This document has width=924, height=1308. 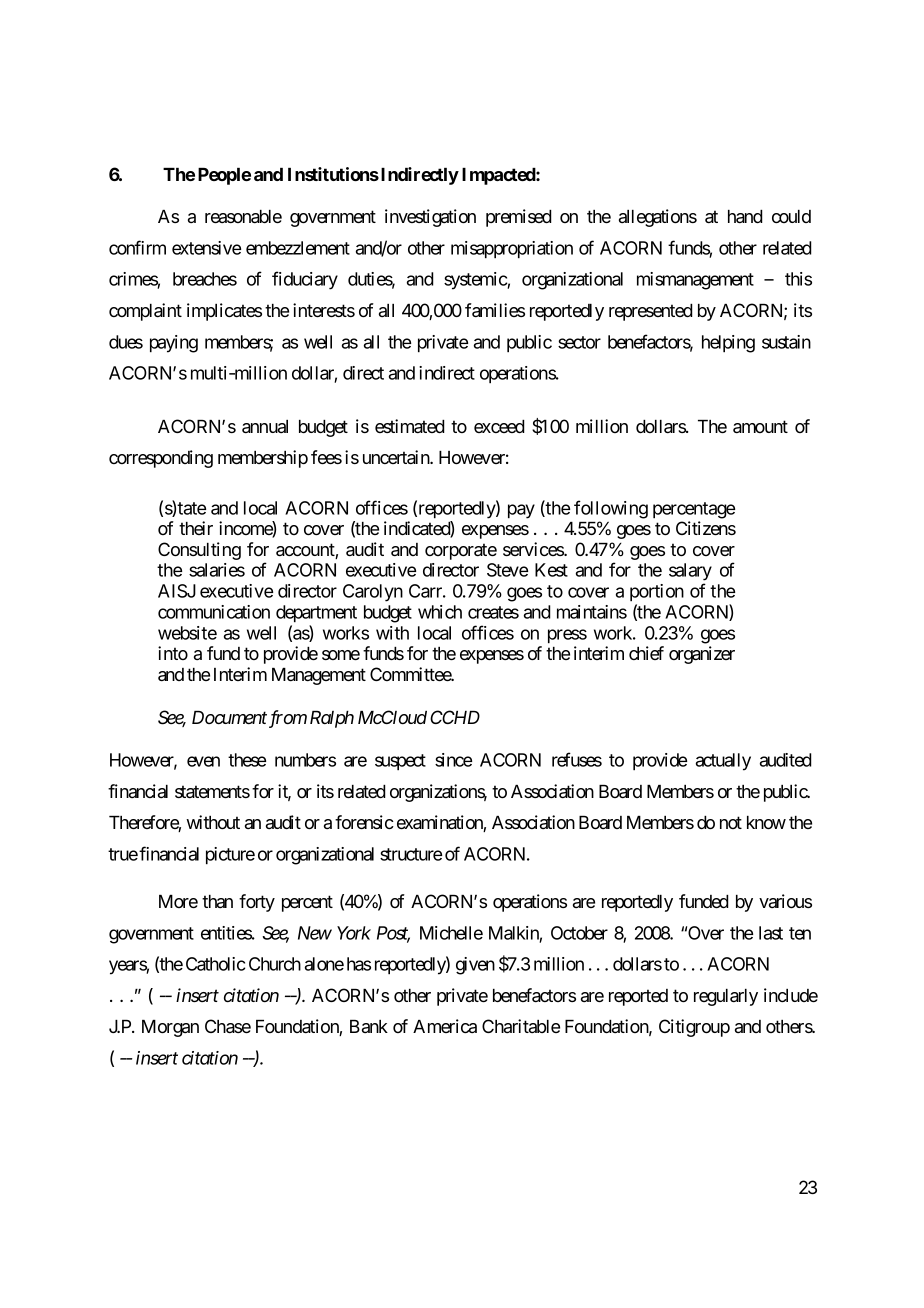 I want to click on organizer, so click(x=702, y=655).
